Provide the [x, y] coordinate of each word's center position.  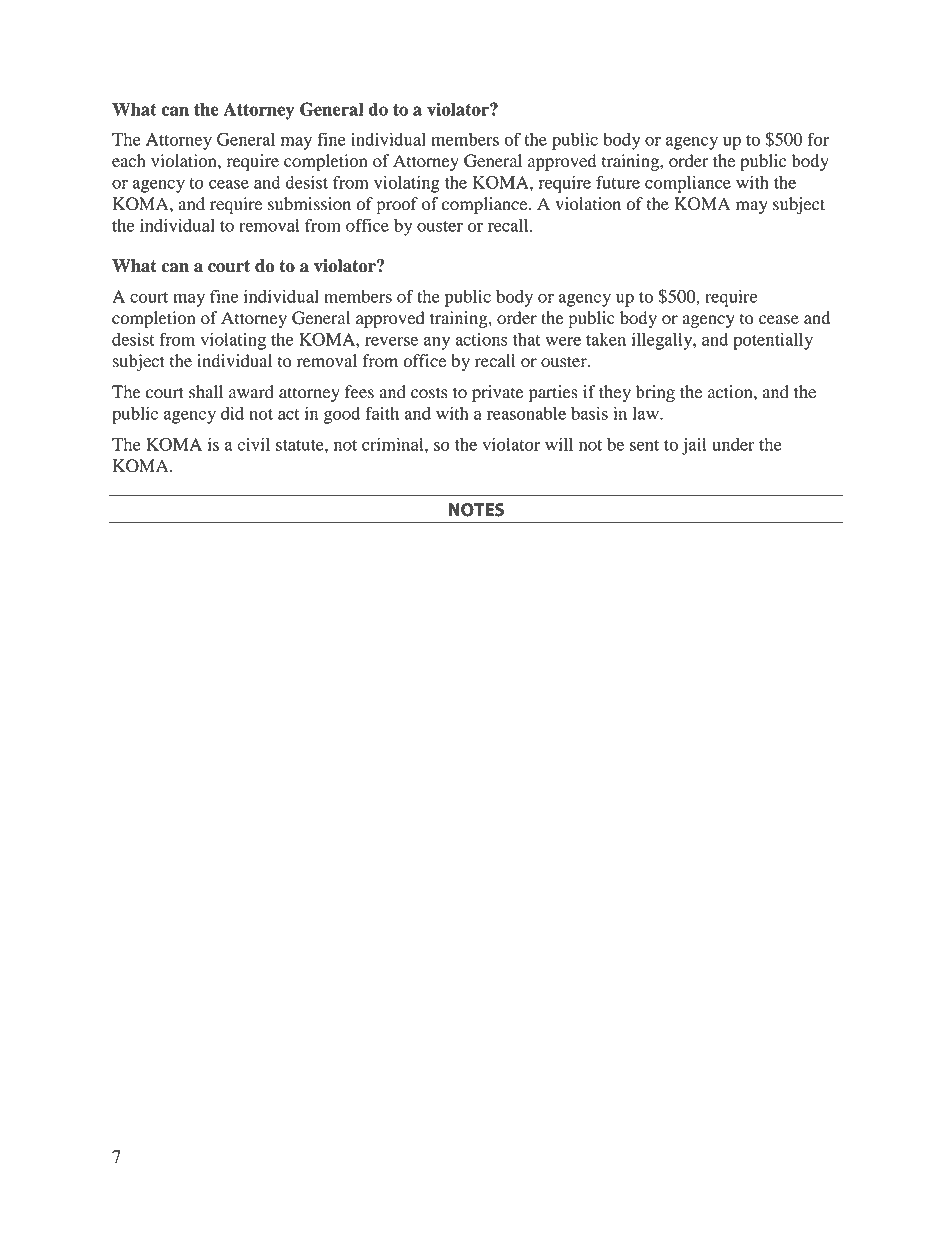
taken [606, 339]
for [818, 139]
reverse [391, 341]
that [527, 339]
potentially [773, 341]
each [129, 160]
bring [655, 393]
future [618, 182]
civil [253, 444]
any [437, 343]
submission [309, 204]
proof [397, 205]
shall [206, 392]
